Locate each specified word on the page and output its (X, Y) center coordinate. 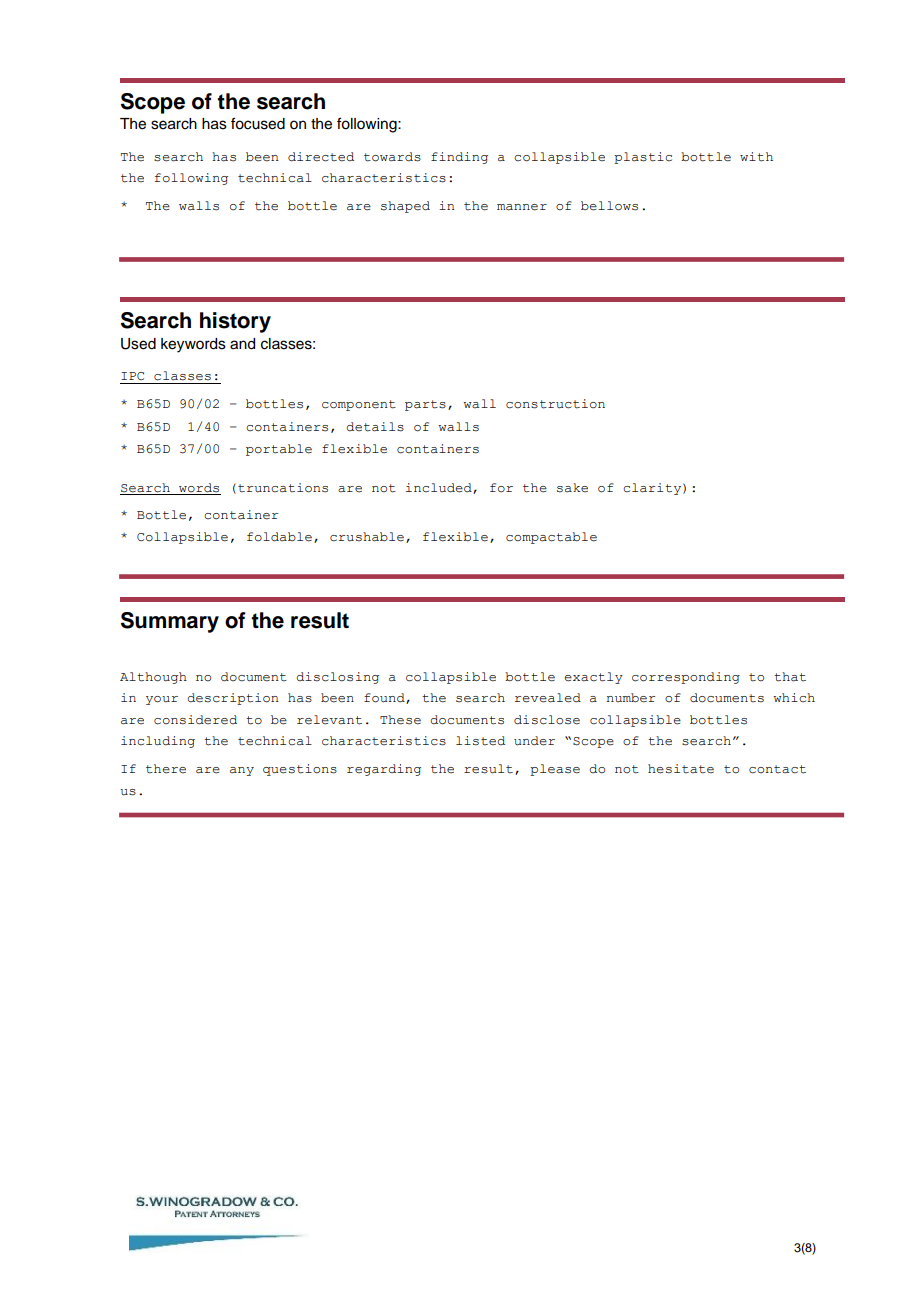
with (756, 157)
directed (321, 157)
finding (459, 158)
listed (480, 741)
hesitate (681, 769)
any (242, 771)
